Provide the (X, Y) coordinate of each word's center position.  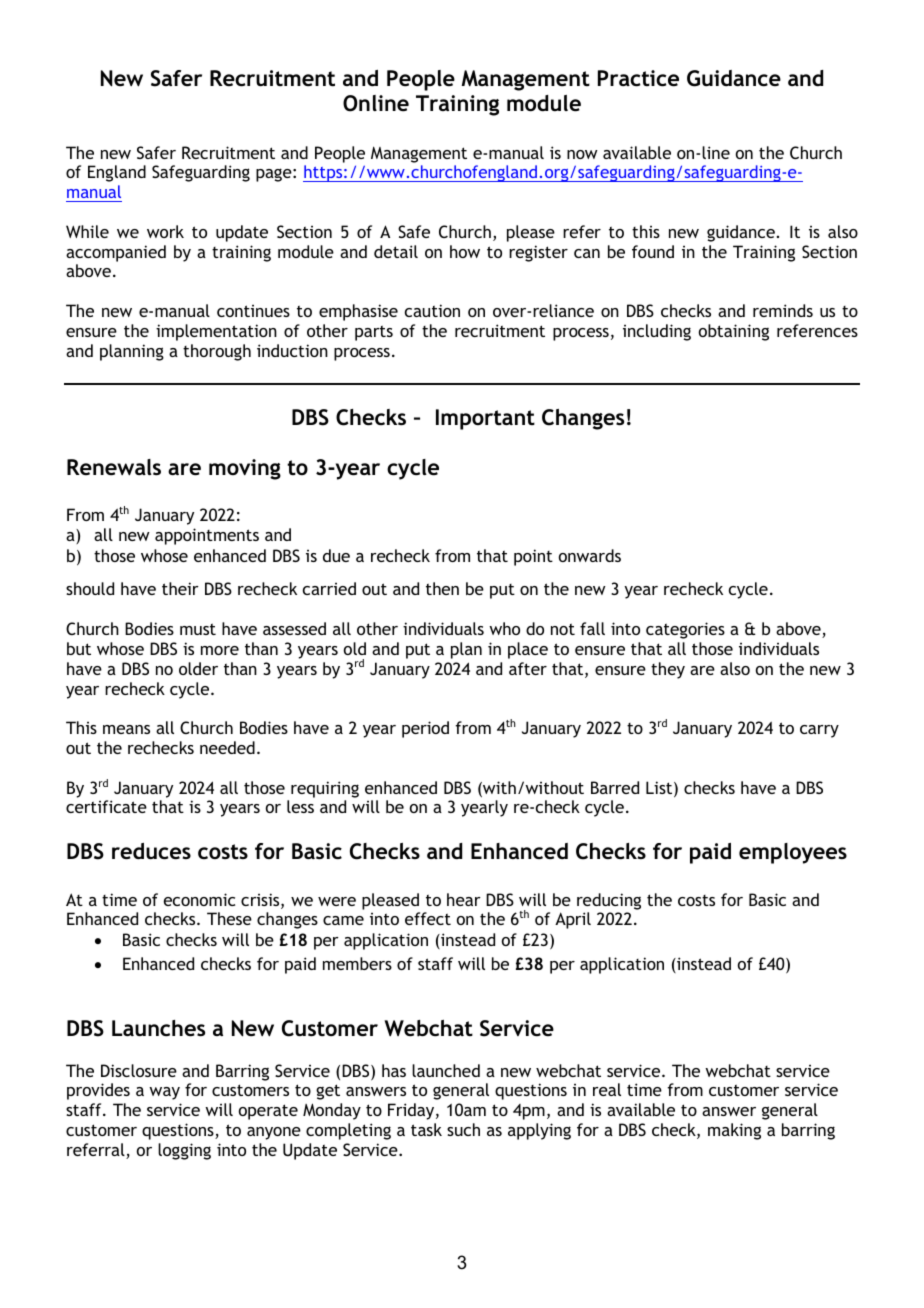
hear (464, 899)
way (164, 1093)
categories (685, 630)
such (463, 1129)
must (198, 629)
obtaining (734, 332)
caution (432, 310)
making (734, 1131)
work (165, 231)
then (442, 588)
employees (793, 853)
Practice (638, 78)
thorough (217, 352)
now (582, 154)
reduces (151, 851)
